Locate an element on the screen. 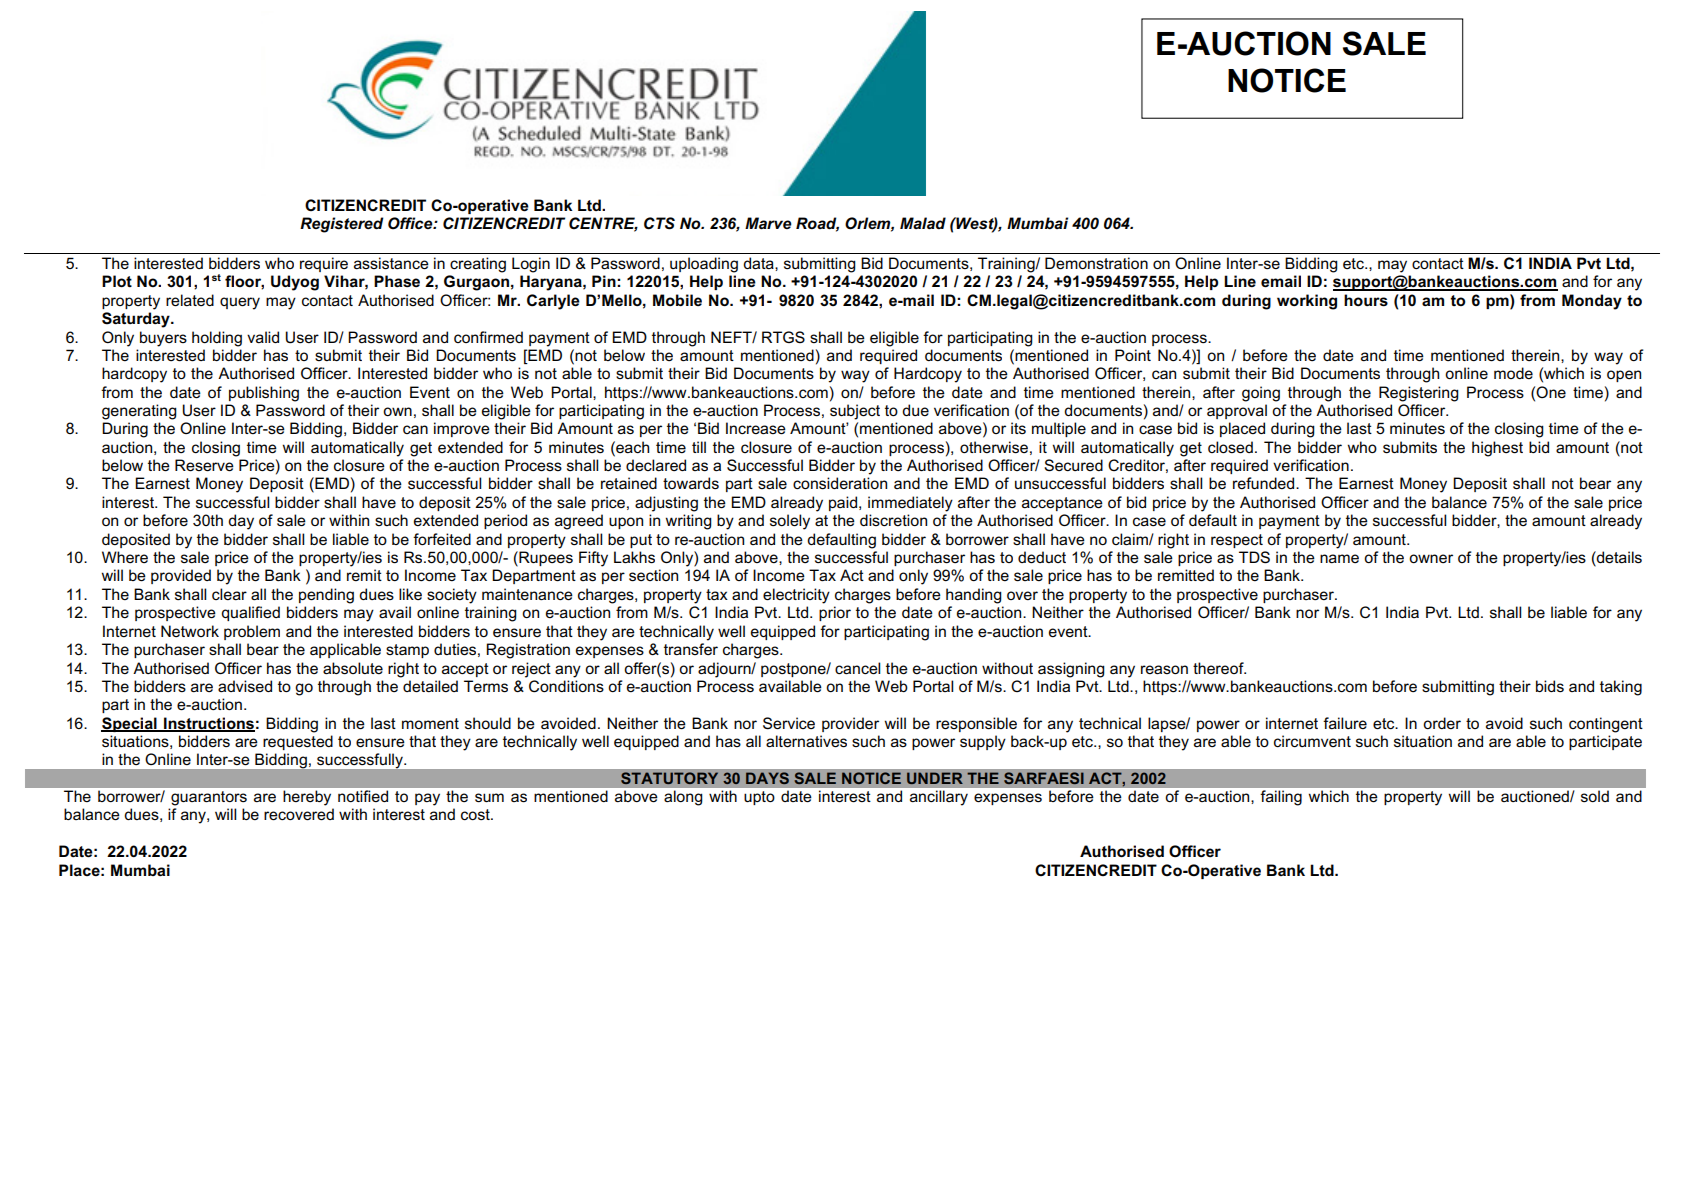 The width and height of the screenshot is (1683, 1190). ancillary is located at coordinates (939, 798).
